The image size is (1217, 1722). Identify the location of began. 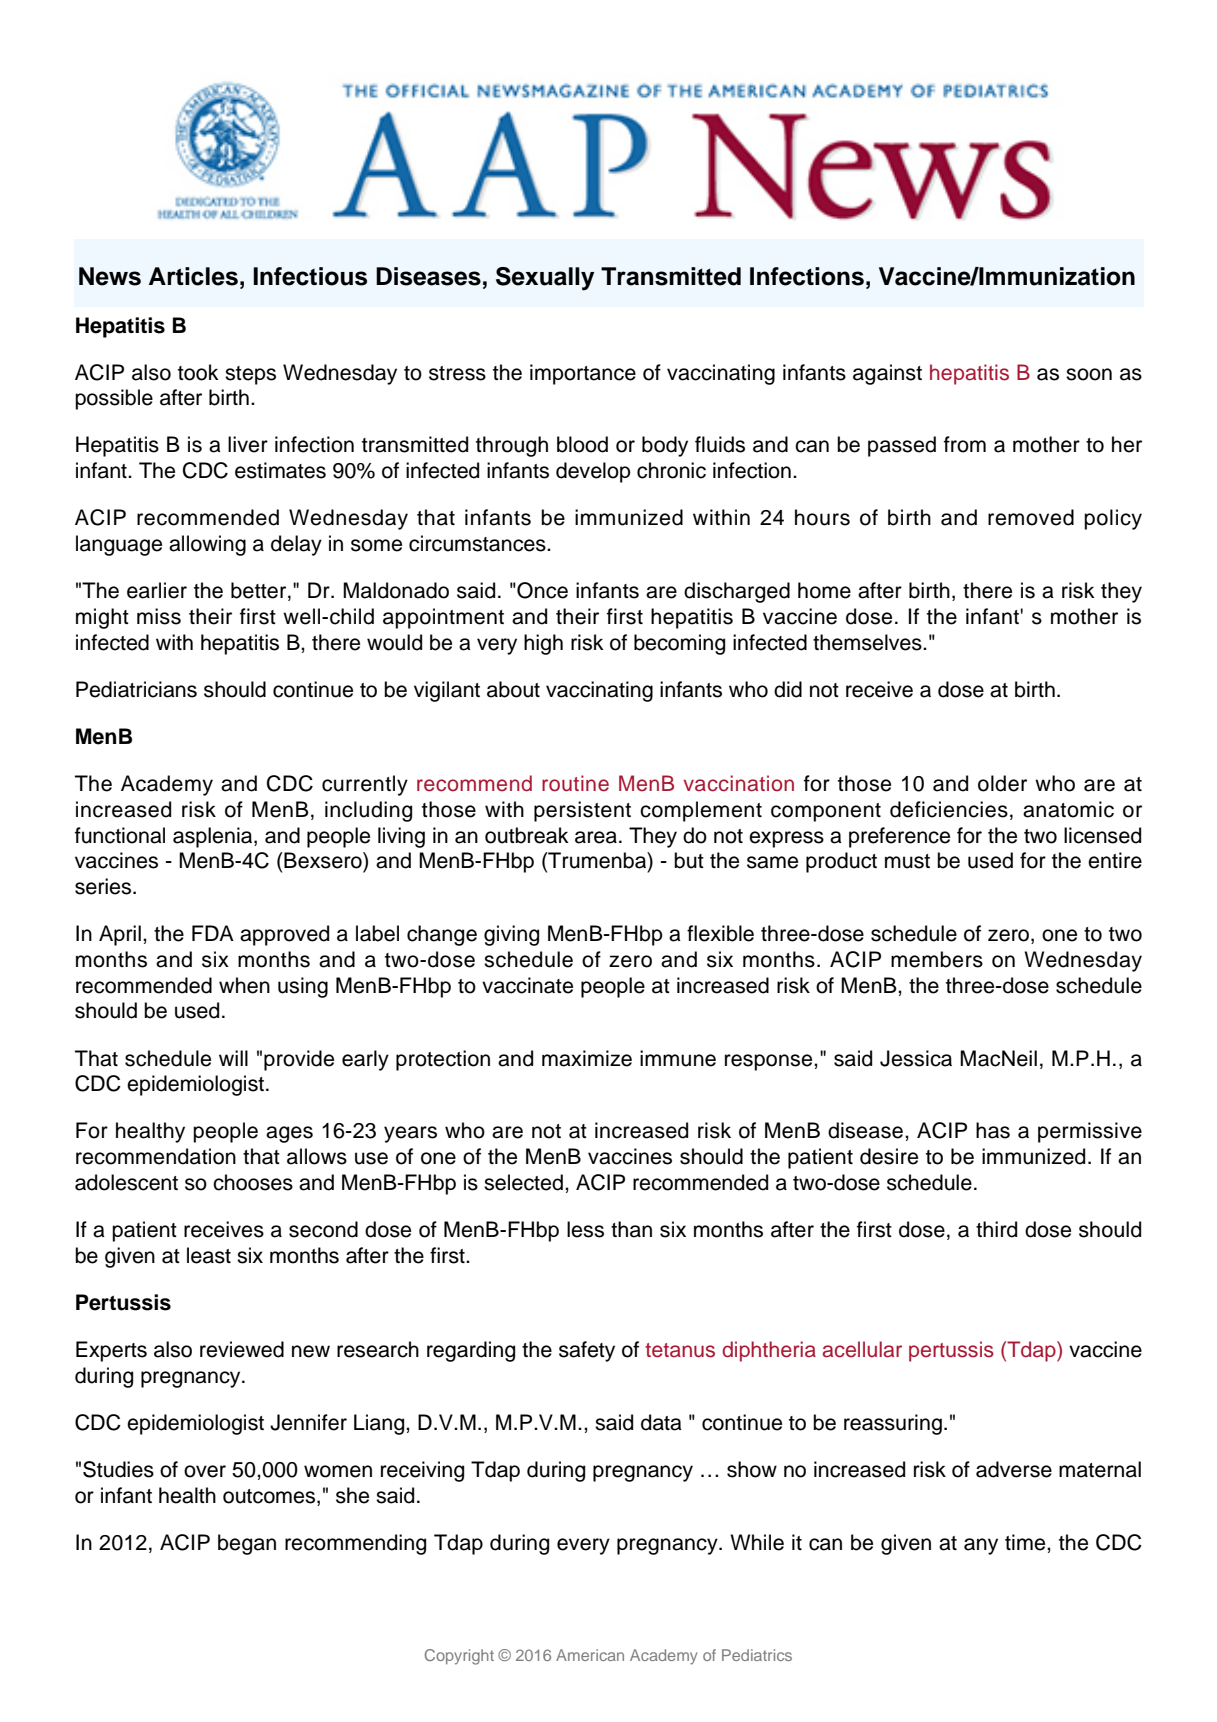
(247, 1544).
